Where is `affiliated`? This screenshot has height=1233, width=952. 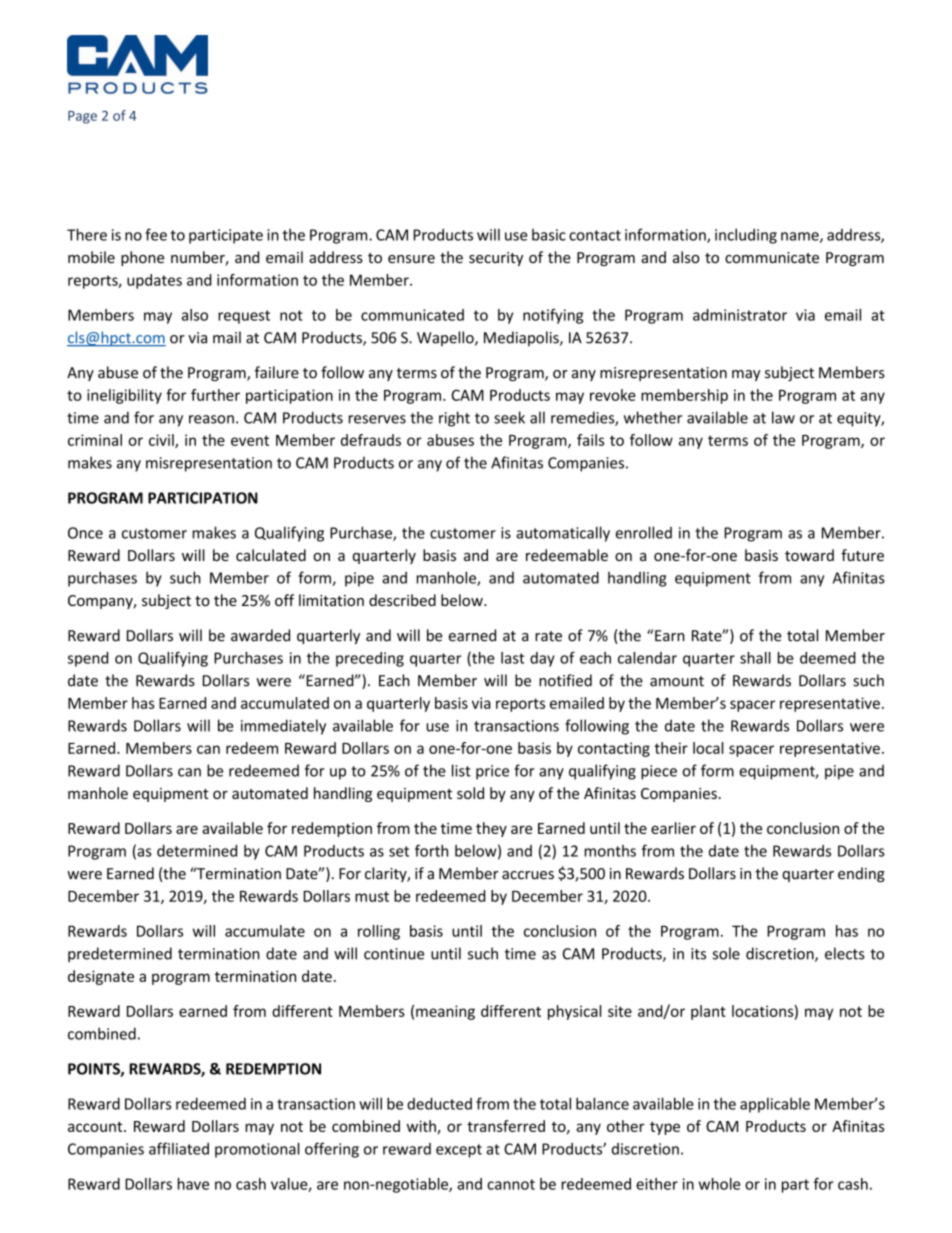 affiliated is located at coordinates (179, 1148).
